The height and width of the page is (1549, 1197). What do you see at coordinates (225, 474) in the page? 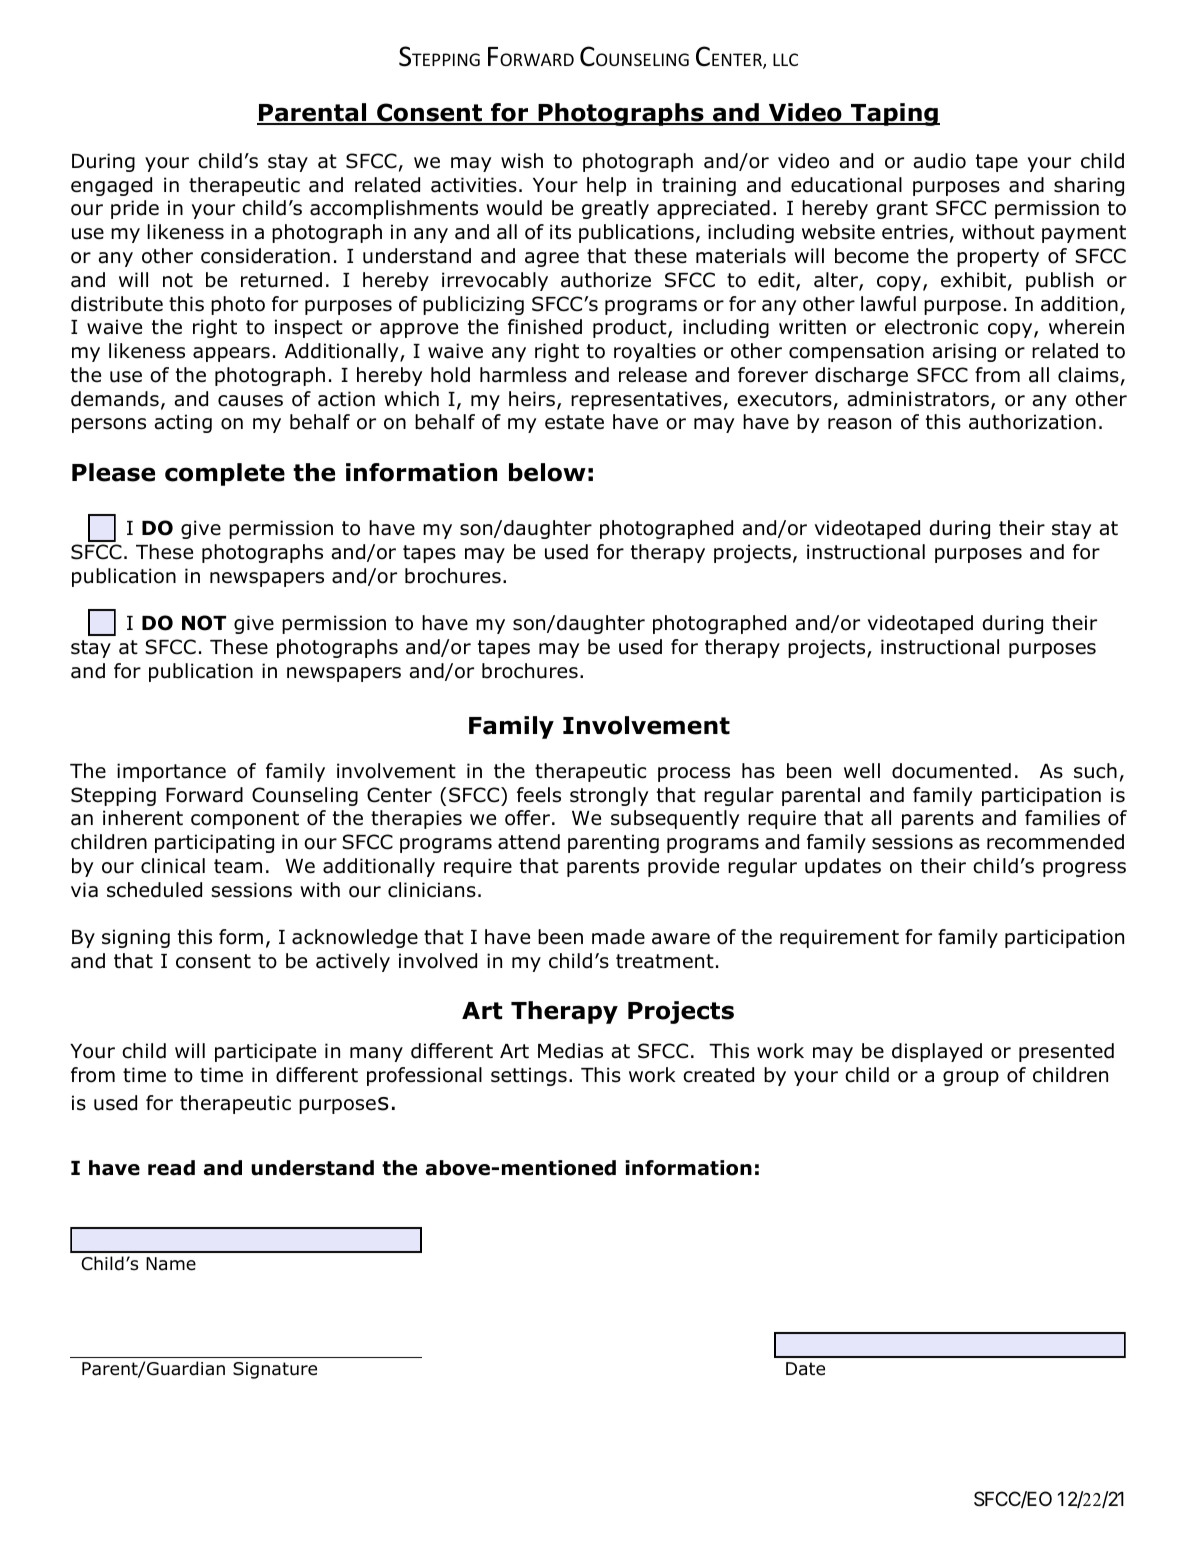
I see `complete` at bounding box center [225, 474].
